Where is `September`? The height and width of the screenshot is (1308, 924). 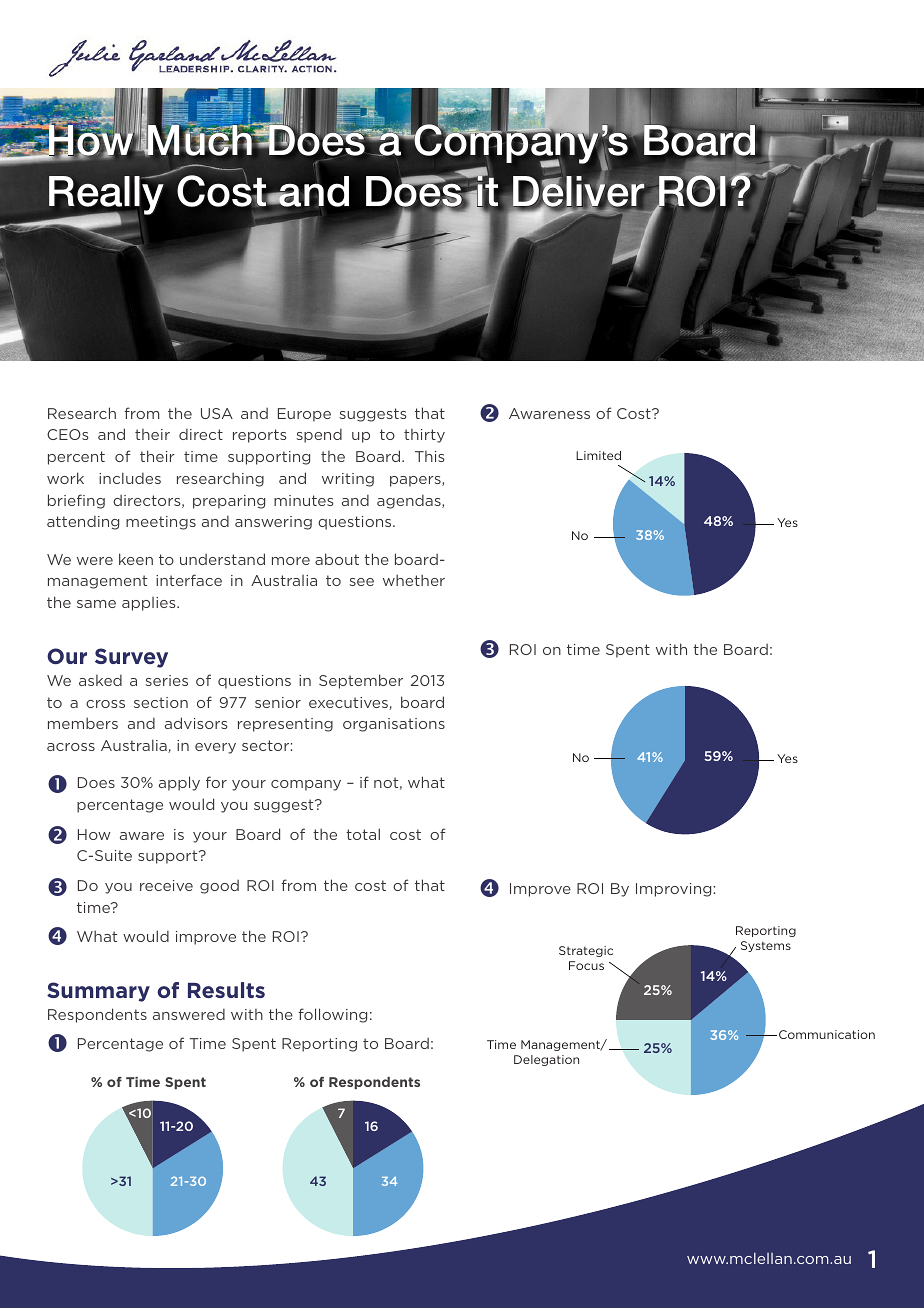 September is located at coordinates (361, 681).
